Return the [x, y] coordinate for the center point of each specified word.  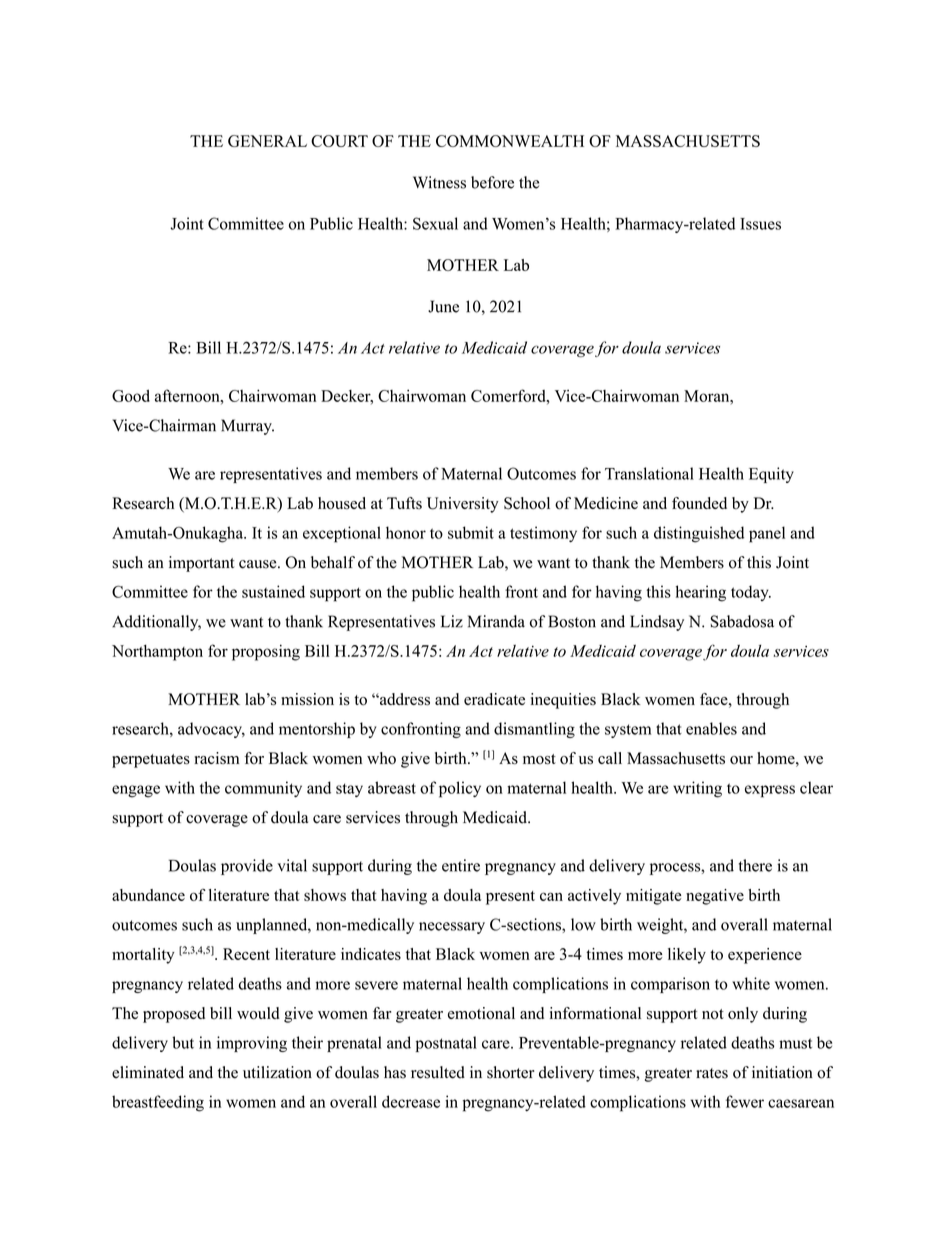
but [183, 1042]
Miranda [496, 621]
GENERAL [267, 141]
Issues [760, 224]
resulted [438, 1072]
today [751, 593]
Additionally [156, 623]
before [492, 182]
